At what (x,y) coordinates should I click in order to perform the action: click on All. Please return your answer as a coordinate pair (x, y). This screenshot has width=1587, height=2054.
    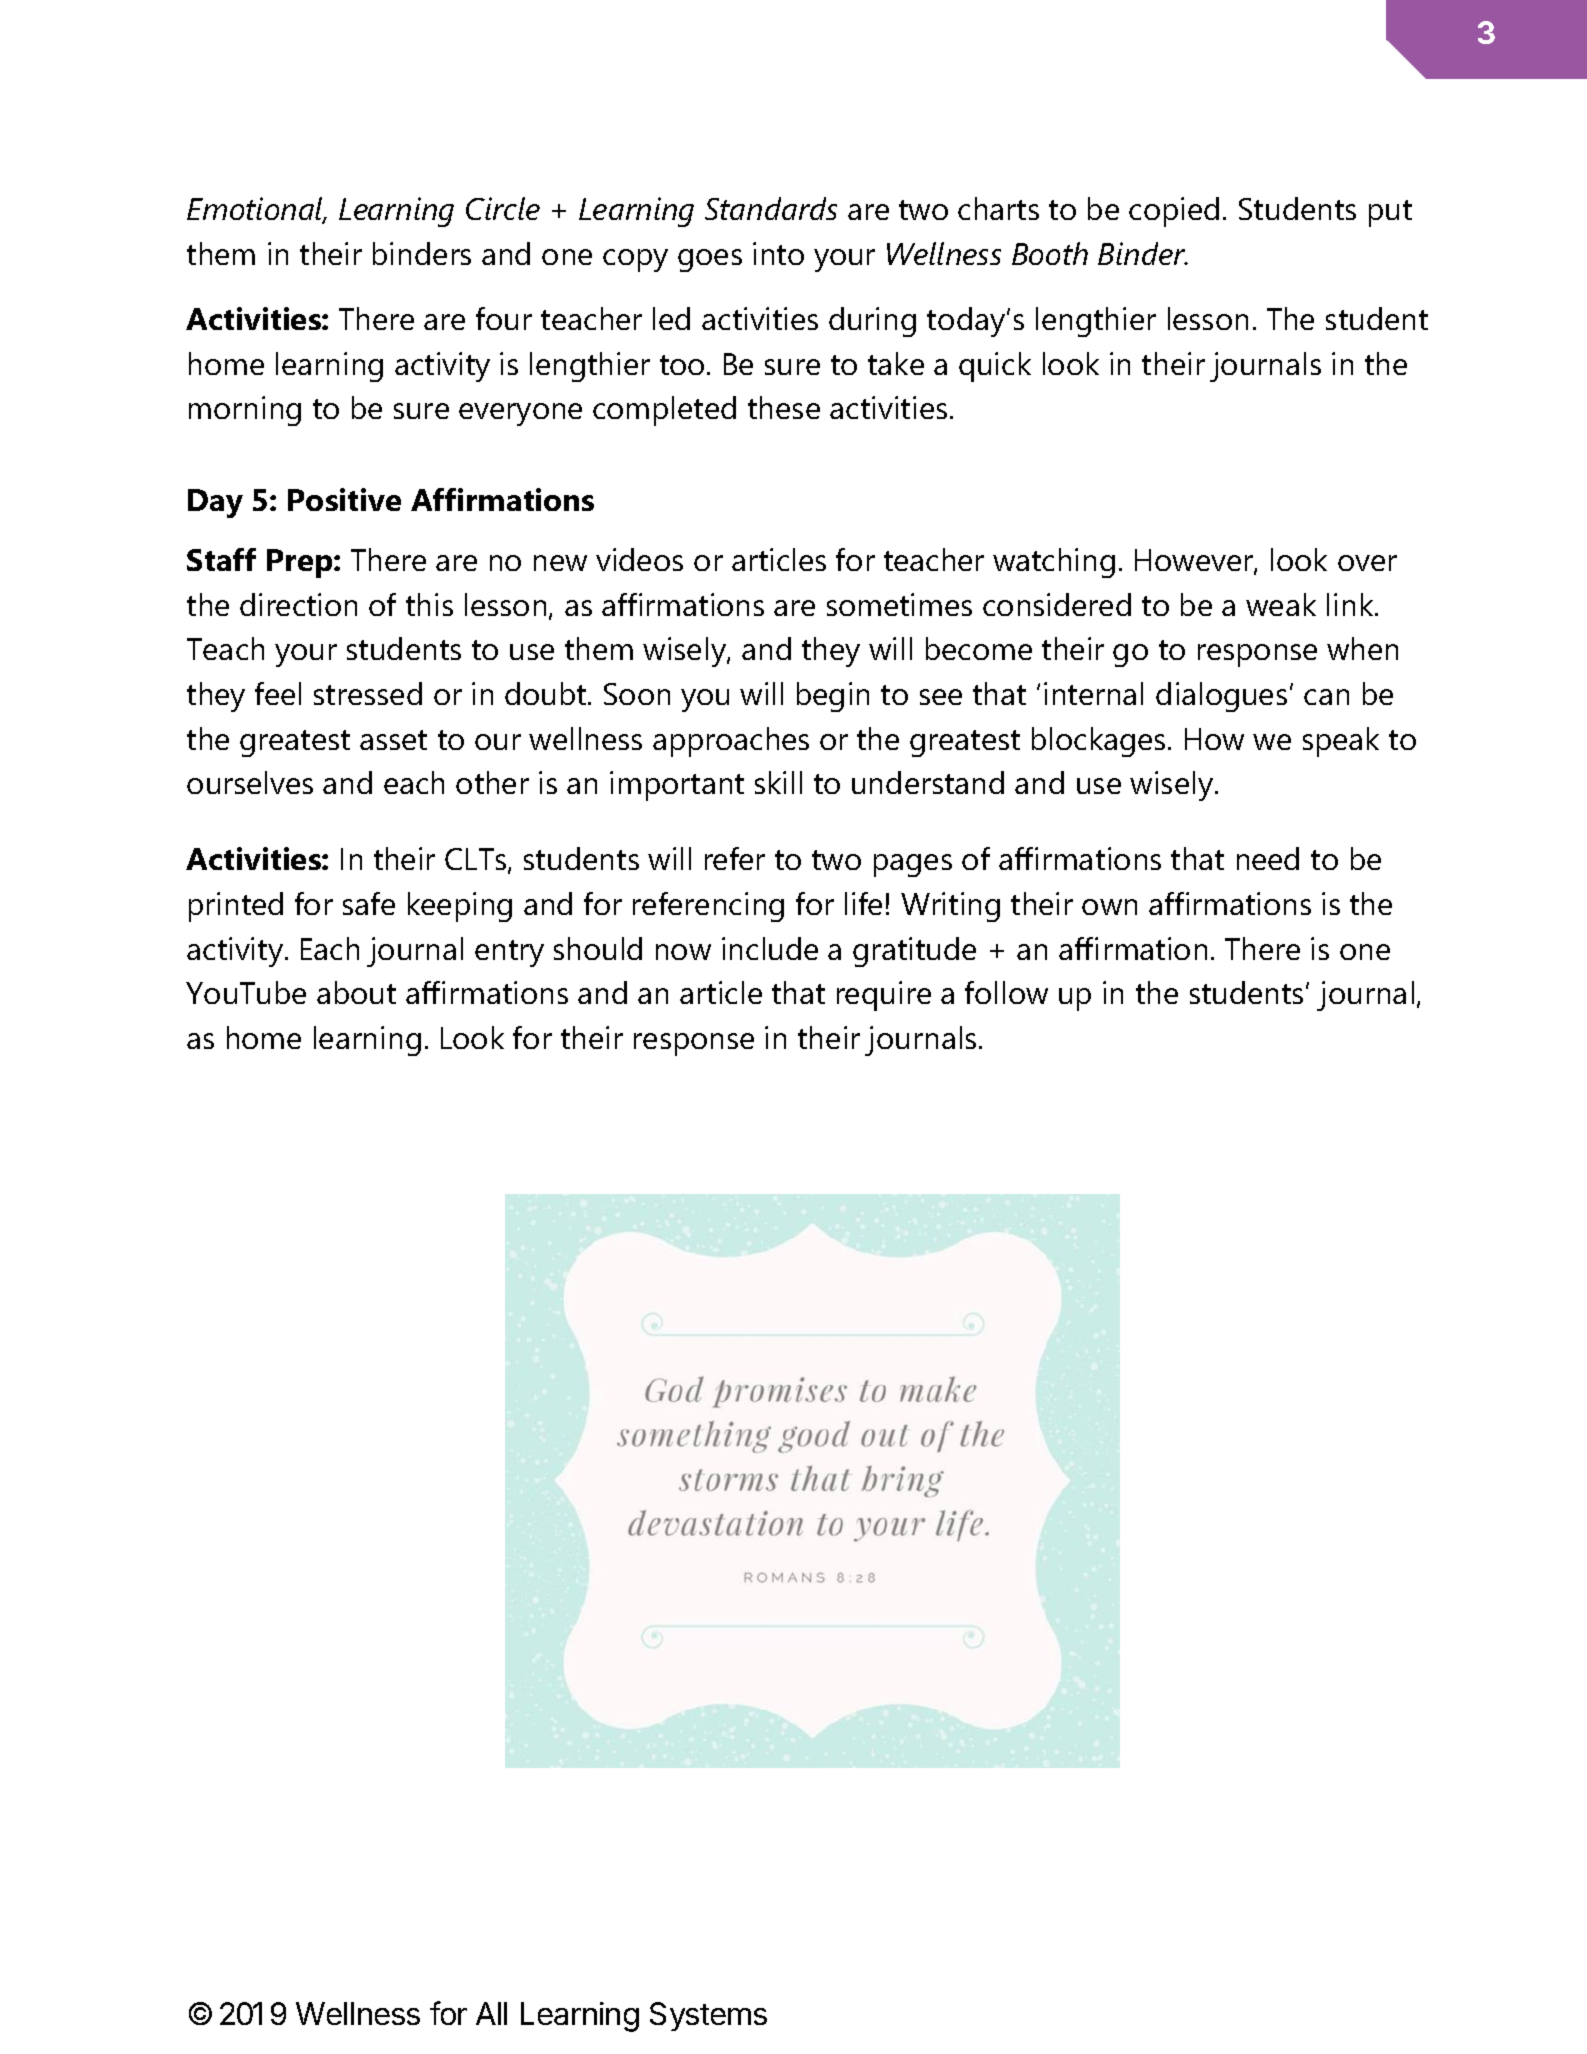
    Looking at the image, I should click on (491, 2013).
